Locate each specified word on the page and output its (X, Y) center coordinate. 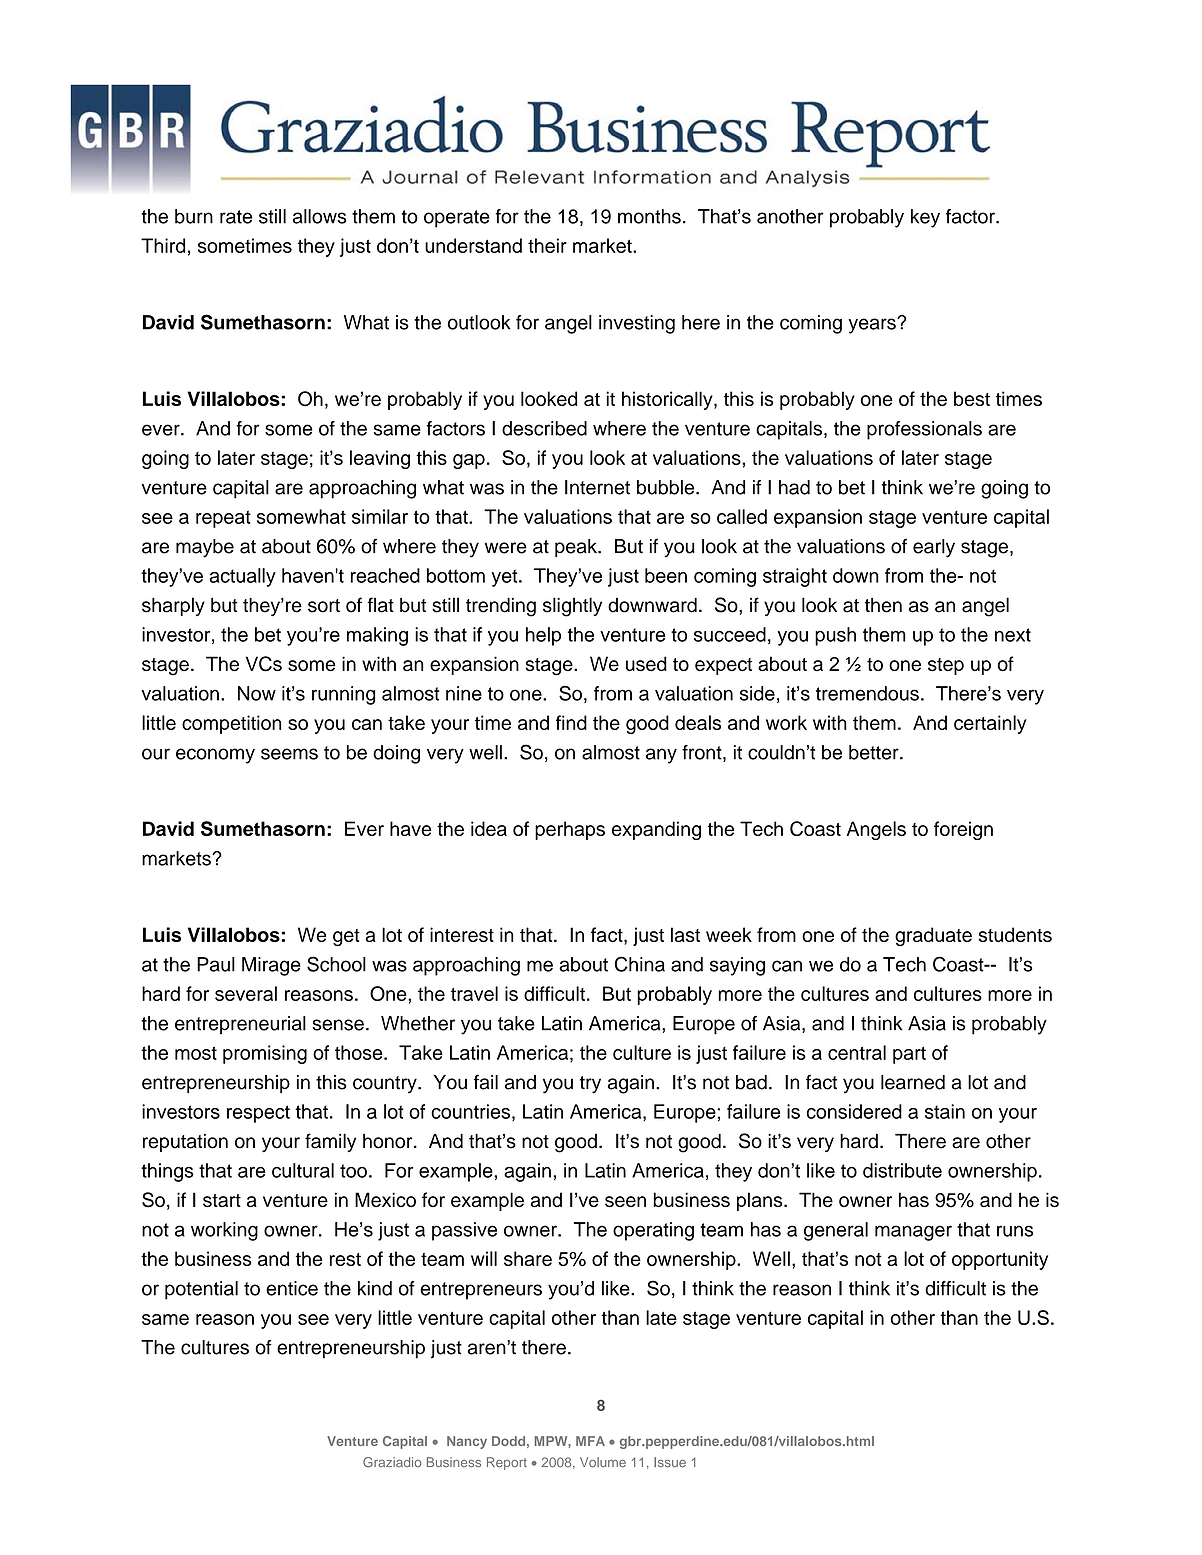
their (547, 245)
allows (319, 216)
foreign (963, 830)
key (925, 218)
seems (289, 754)
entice (292, 1288)
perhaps (570, 830)
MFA (590, 1441)
